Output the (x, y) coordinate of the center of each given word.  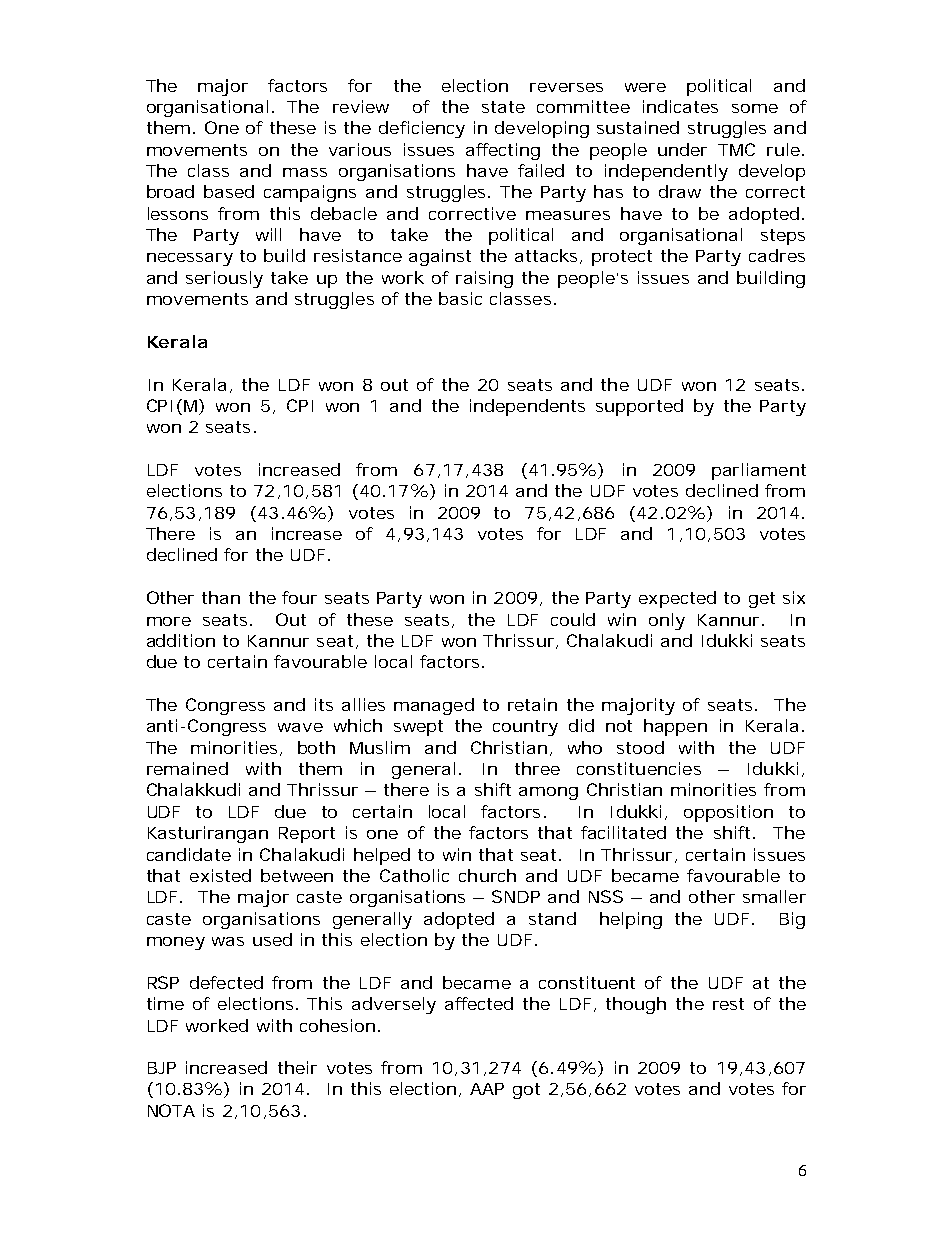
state (503, 107)
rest (728, 1004)
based (229, 191)
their (297, 1067)
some (755, 108)
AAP (487, 1089)
